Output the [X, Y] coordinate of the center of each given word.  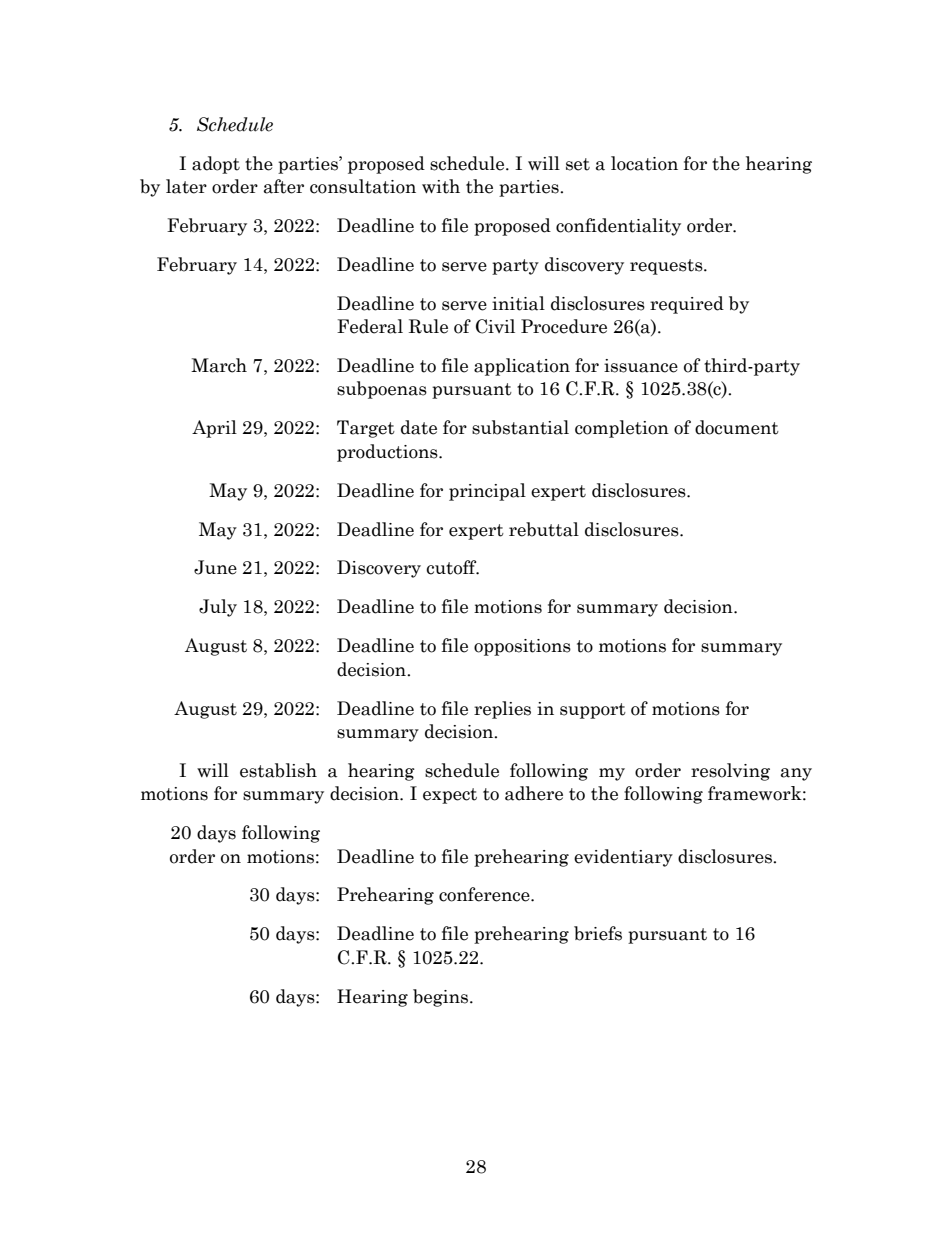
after [284, 186]
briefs [598, 933]
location [644, 163]
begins [440, 998]
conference [485, 894]
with [441, 186]
